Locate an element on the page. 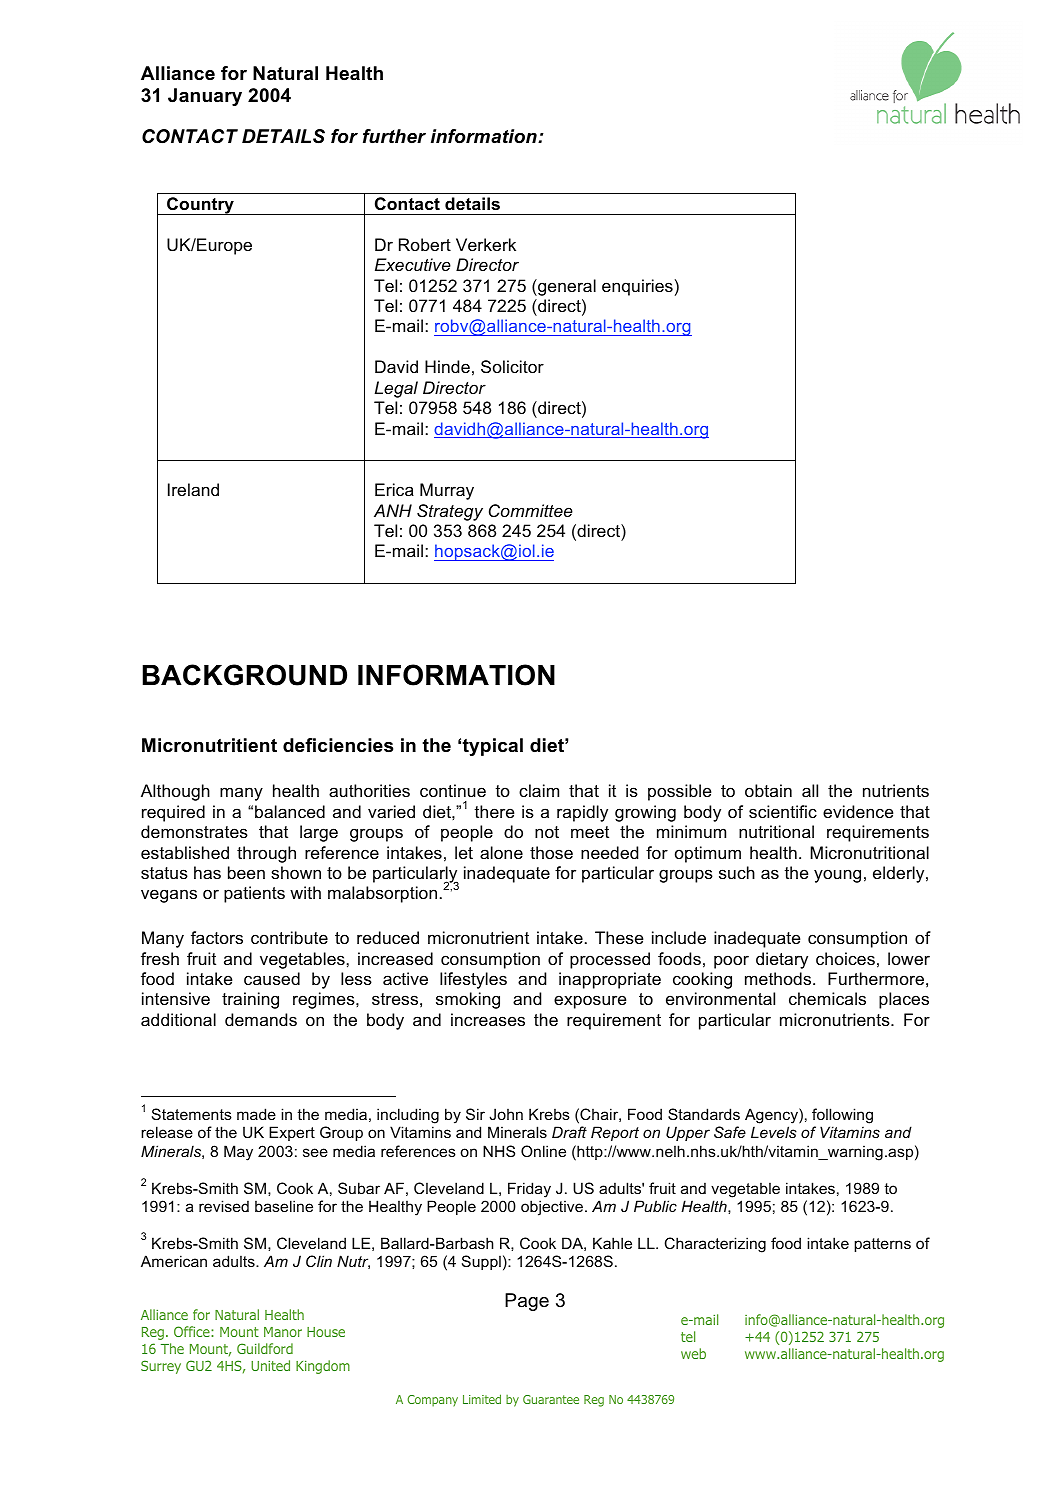 This document has height=1492, width=1055. Robert is located at coordinates (425, 244).
